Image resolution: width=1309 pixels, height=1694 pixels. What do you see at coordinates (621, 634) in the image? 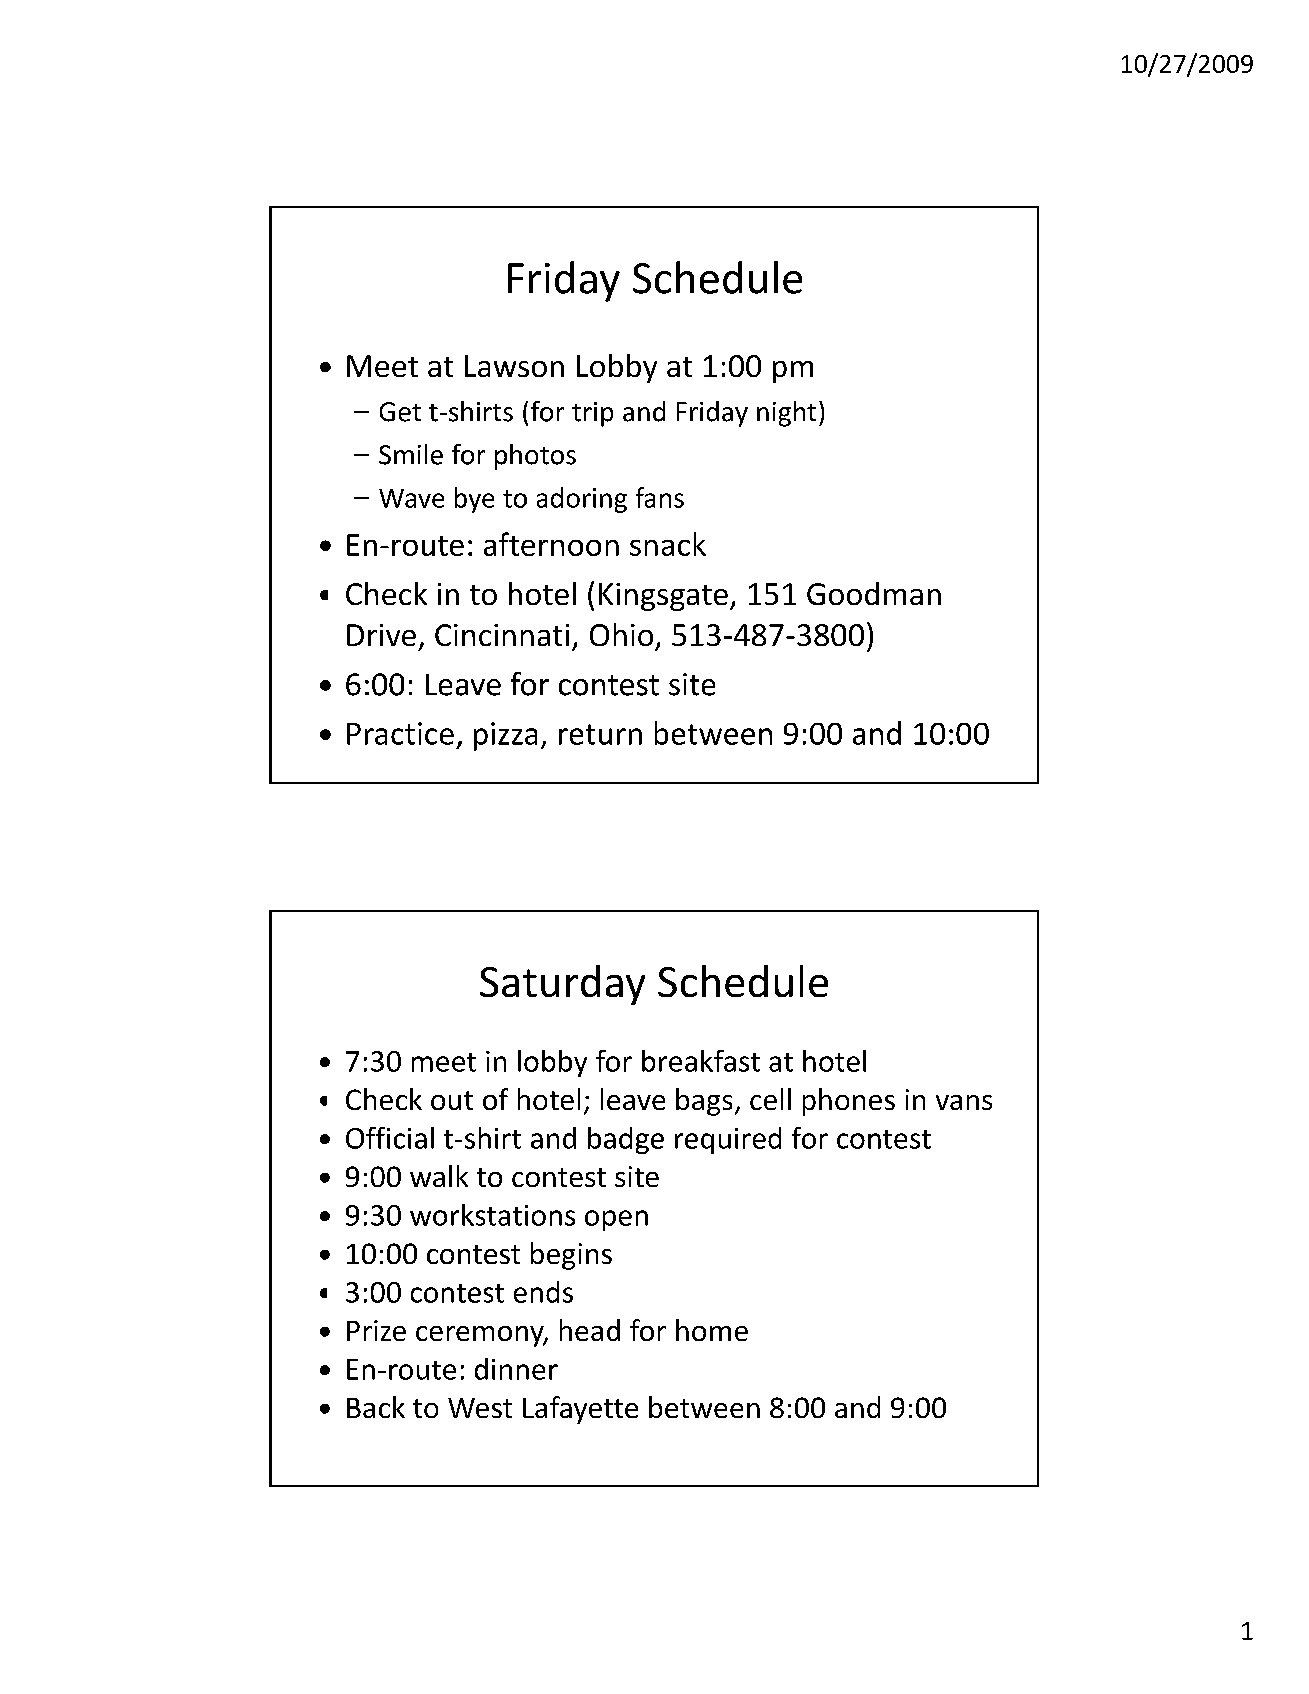
I see `Ohio` at bounding box center [621, 634].
